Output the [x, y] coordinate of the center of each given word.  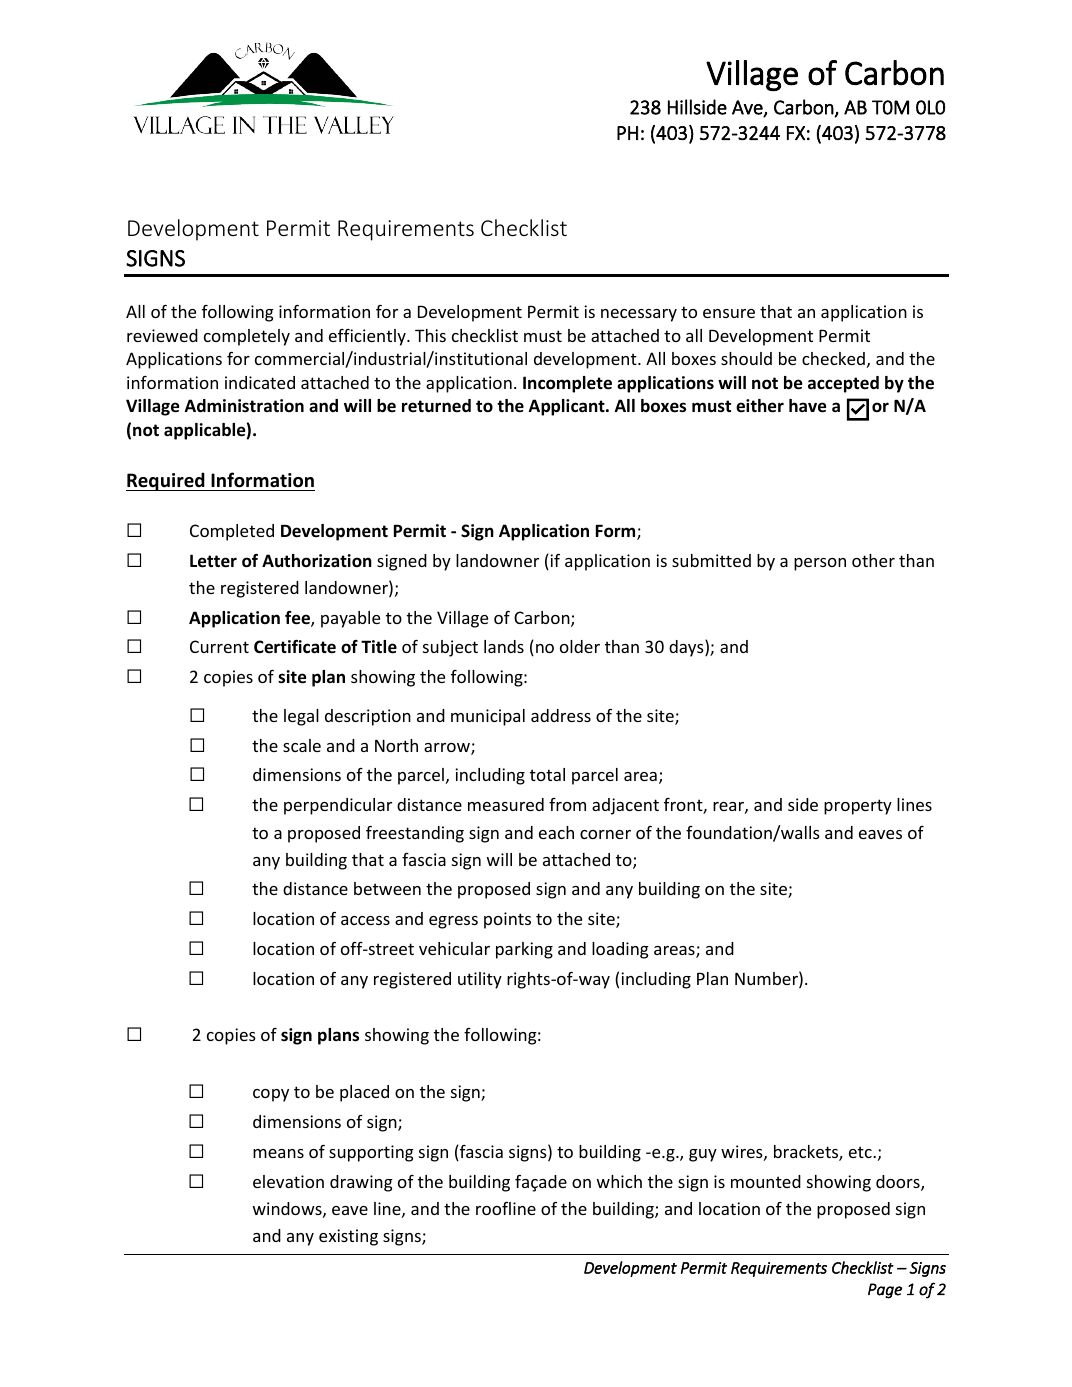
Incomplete [567, 384]
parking [524, 950]
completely [247, 337]
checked [833, 358]
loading [620, 950]
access [365, 920]
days [687, 648]
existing [348, 1237]
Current [219, 646]
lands [504, 646]
